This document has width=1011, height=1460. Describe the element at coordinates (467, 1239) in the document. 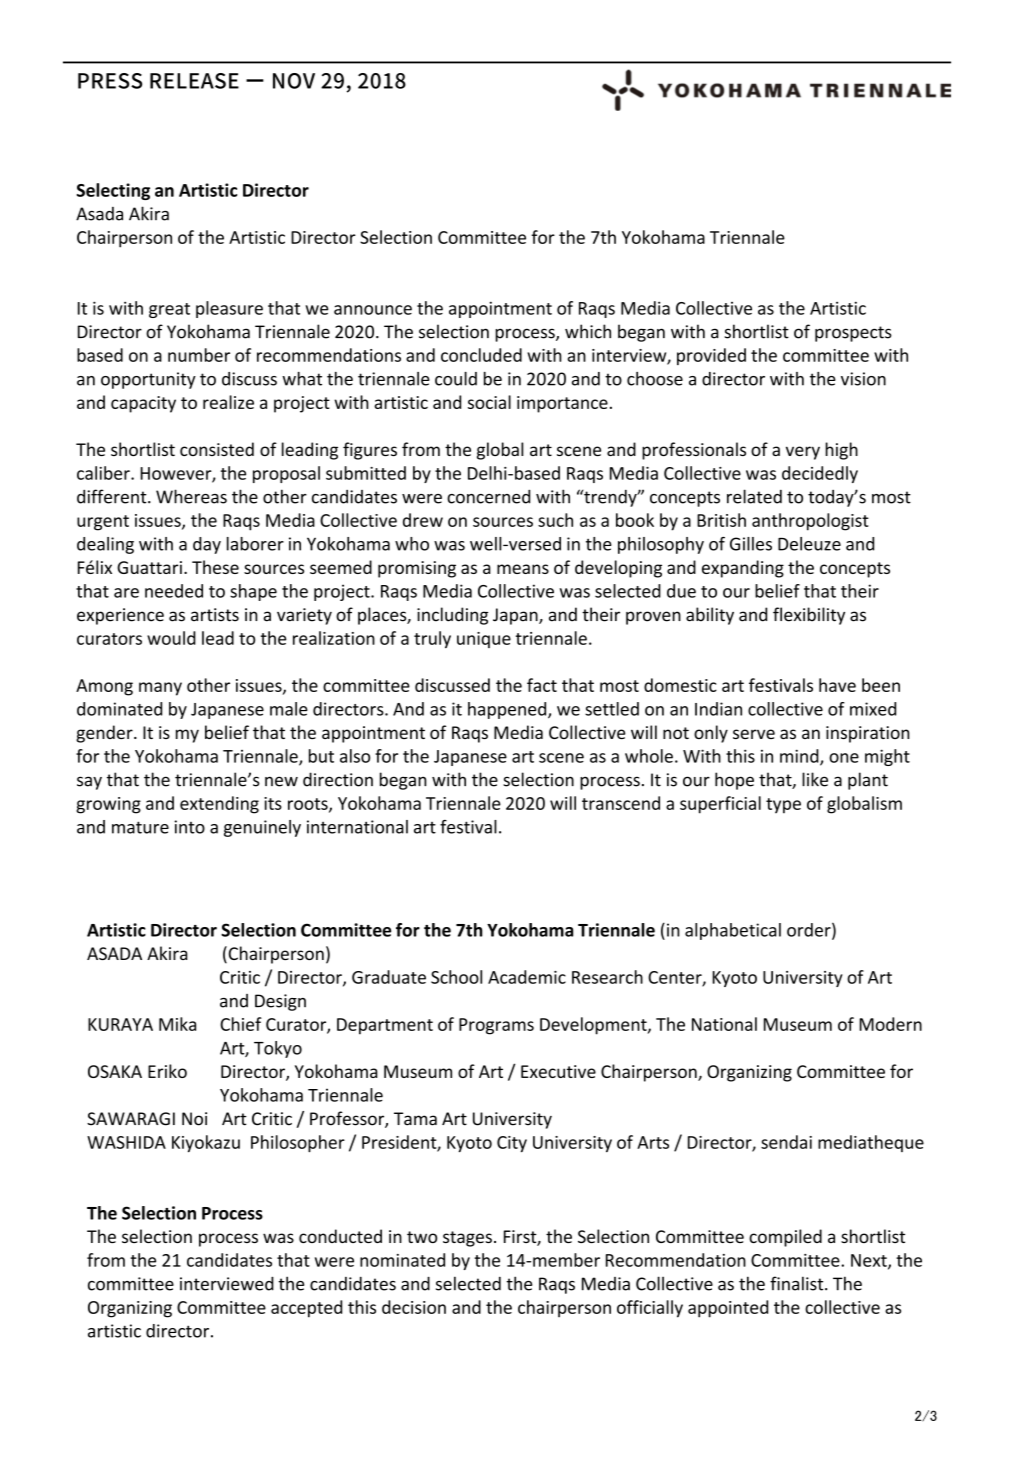

I see `stages` at that location.
